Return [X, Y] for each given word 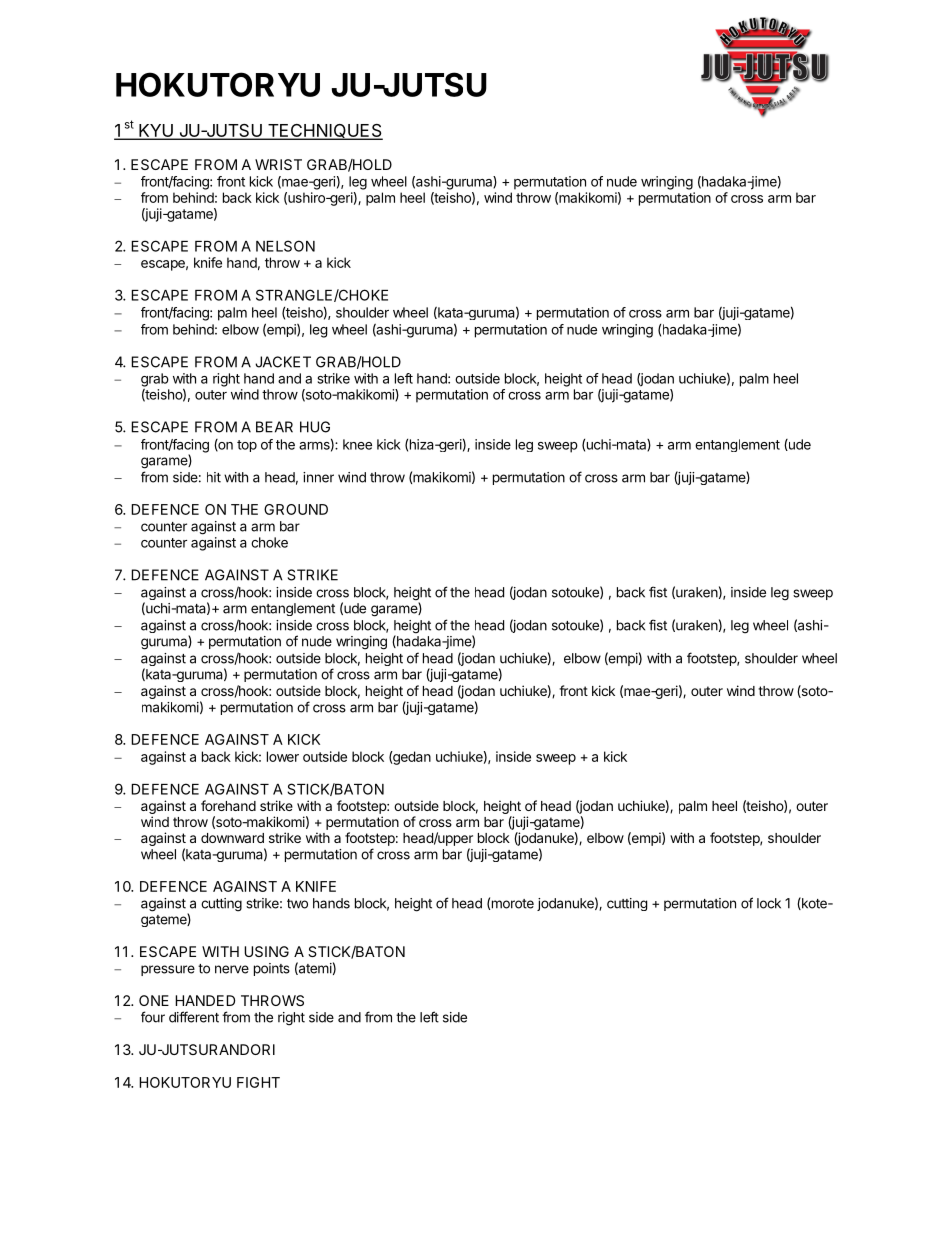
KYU [156, 132]
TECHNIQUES [324, 132]
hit [214, 477]
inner [318, 477]
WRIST [278, 164]
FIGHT [258, 1082]
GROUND [296, 509]
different [194, 1017]
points [272, 969]
